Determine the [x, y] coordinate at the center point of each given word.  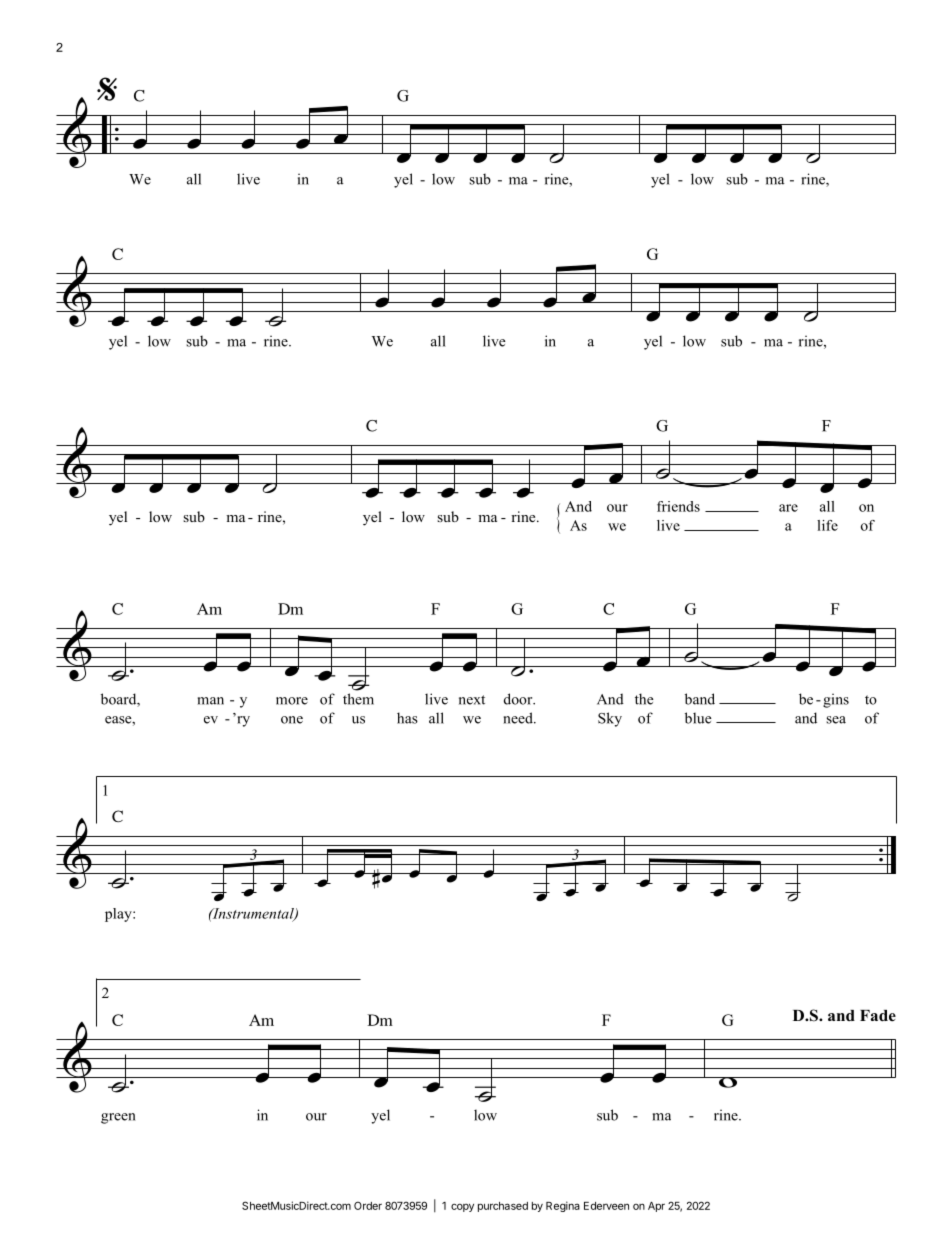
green [118, 1118]
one [292, 720]
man [211, 701]
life [827, 525]
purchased [503, 1207]
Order [368, 1205]
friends [678, 506]
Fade [878, 1016]
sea [836, 720]
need [519, 718]
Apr [656, 1207]
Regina [563, 1206]
